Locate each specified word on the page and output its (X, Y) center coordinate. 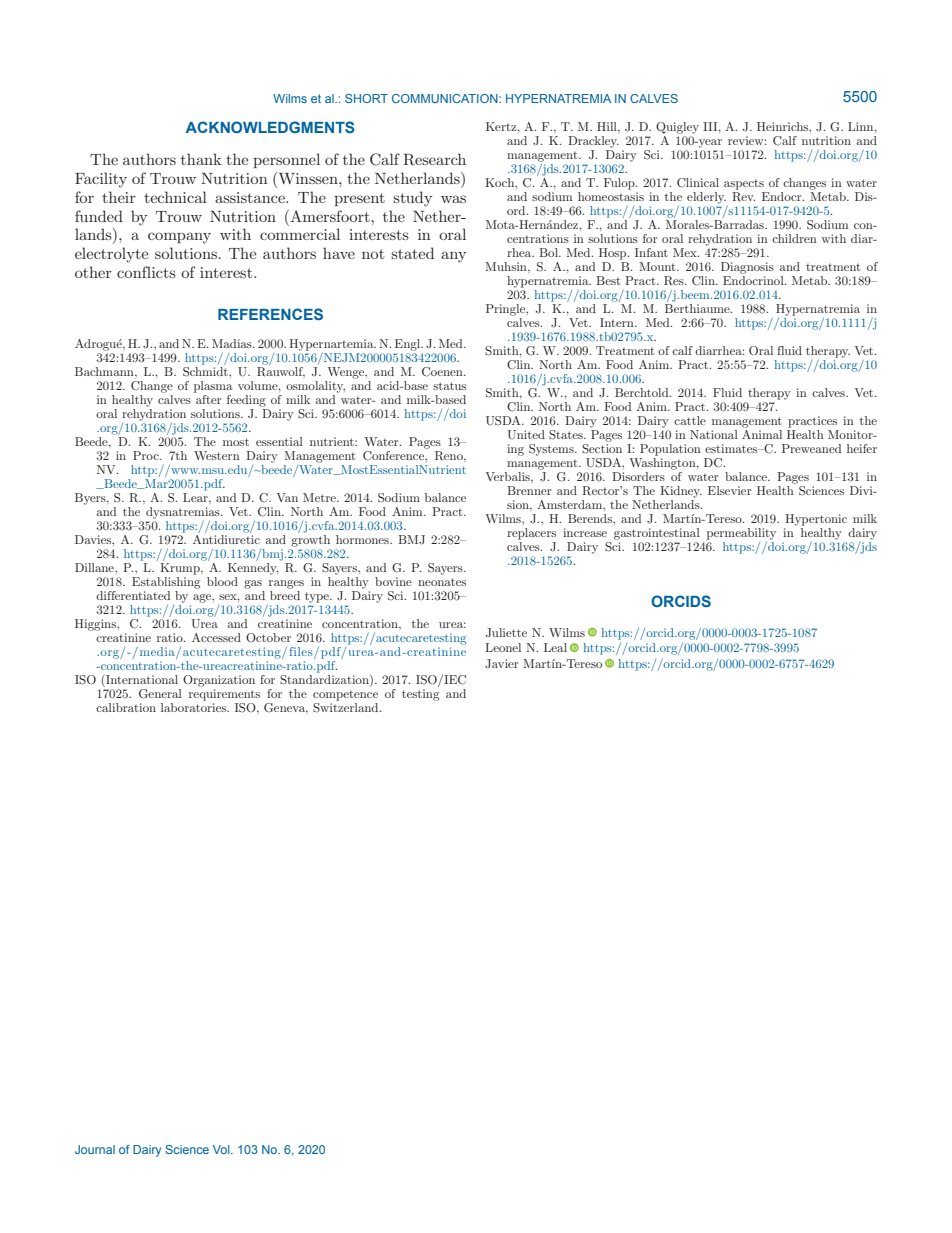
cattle (690, 420)
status (449, 386)
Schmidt (206, 370)
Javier (501, 664)
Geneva (286, 708)
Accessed (216, 637)
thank (201, 159)
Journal (95, 1149)
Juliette (506, 633)
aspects (744, 185)
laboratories (195, 707)
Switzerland (347, 706)
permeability (741, 534)
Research (434, 159)
